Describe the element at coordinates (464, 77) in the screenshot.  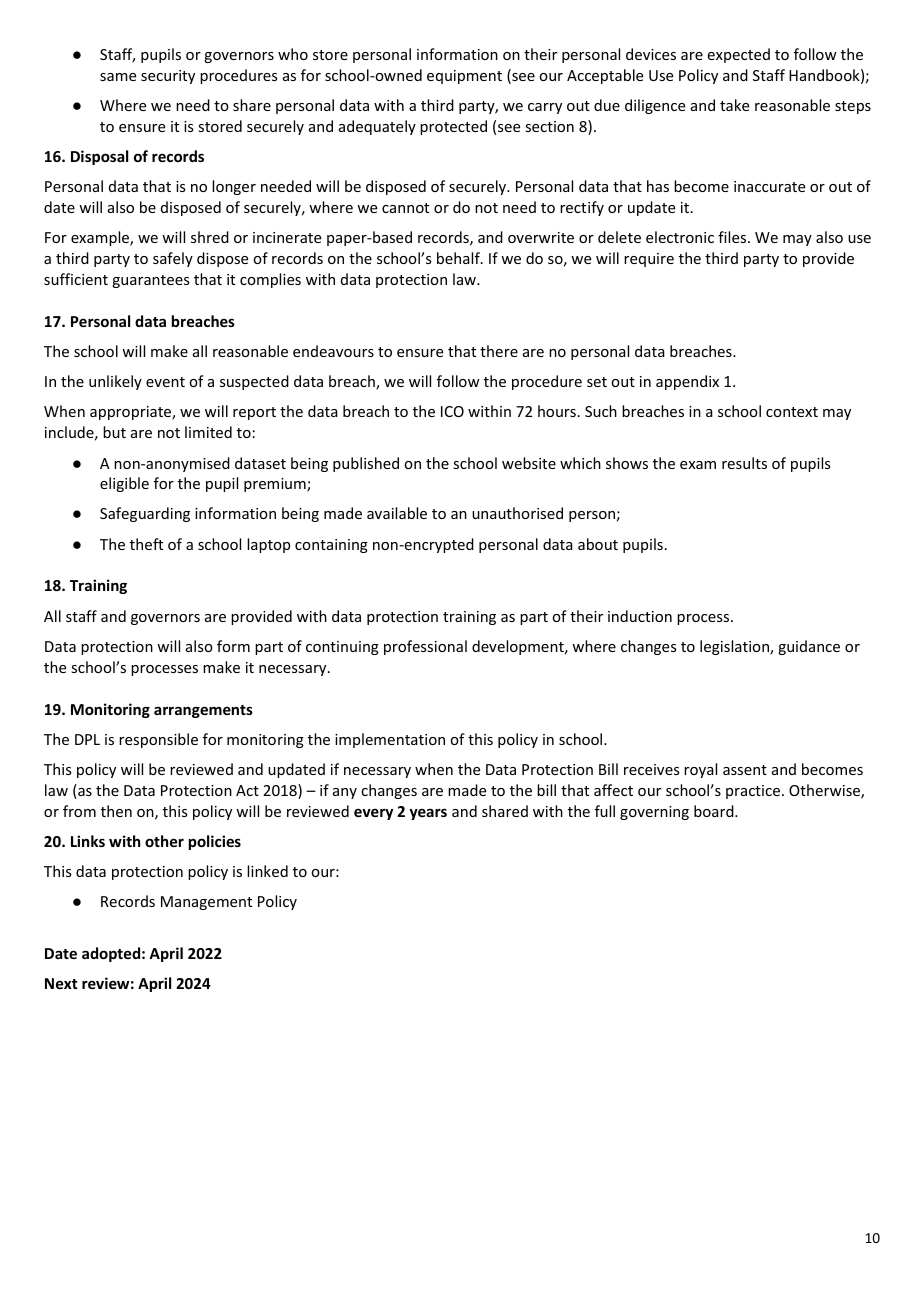
I see `equipment` at that location.
